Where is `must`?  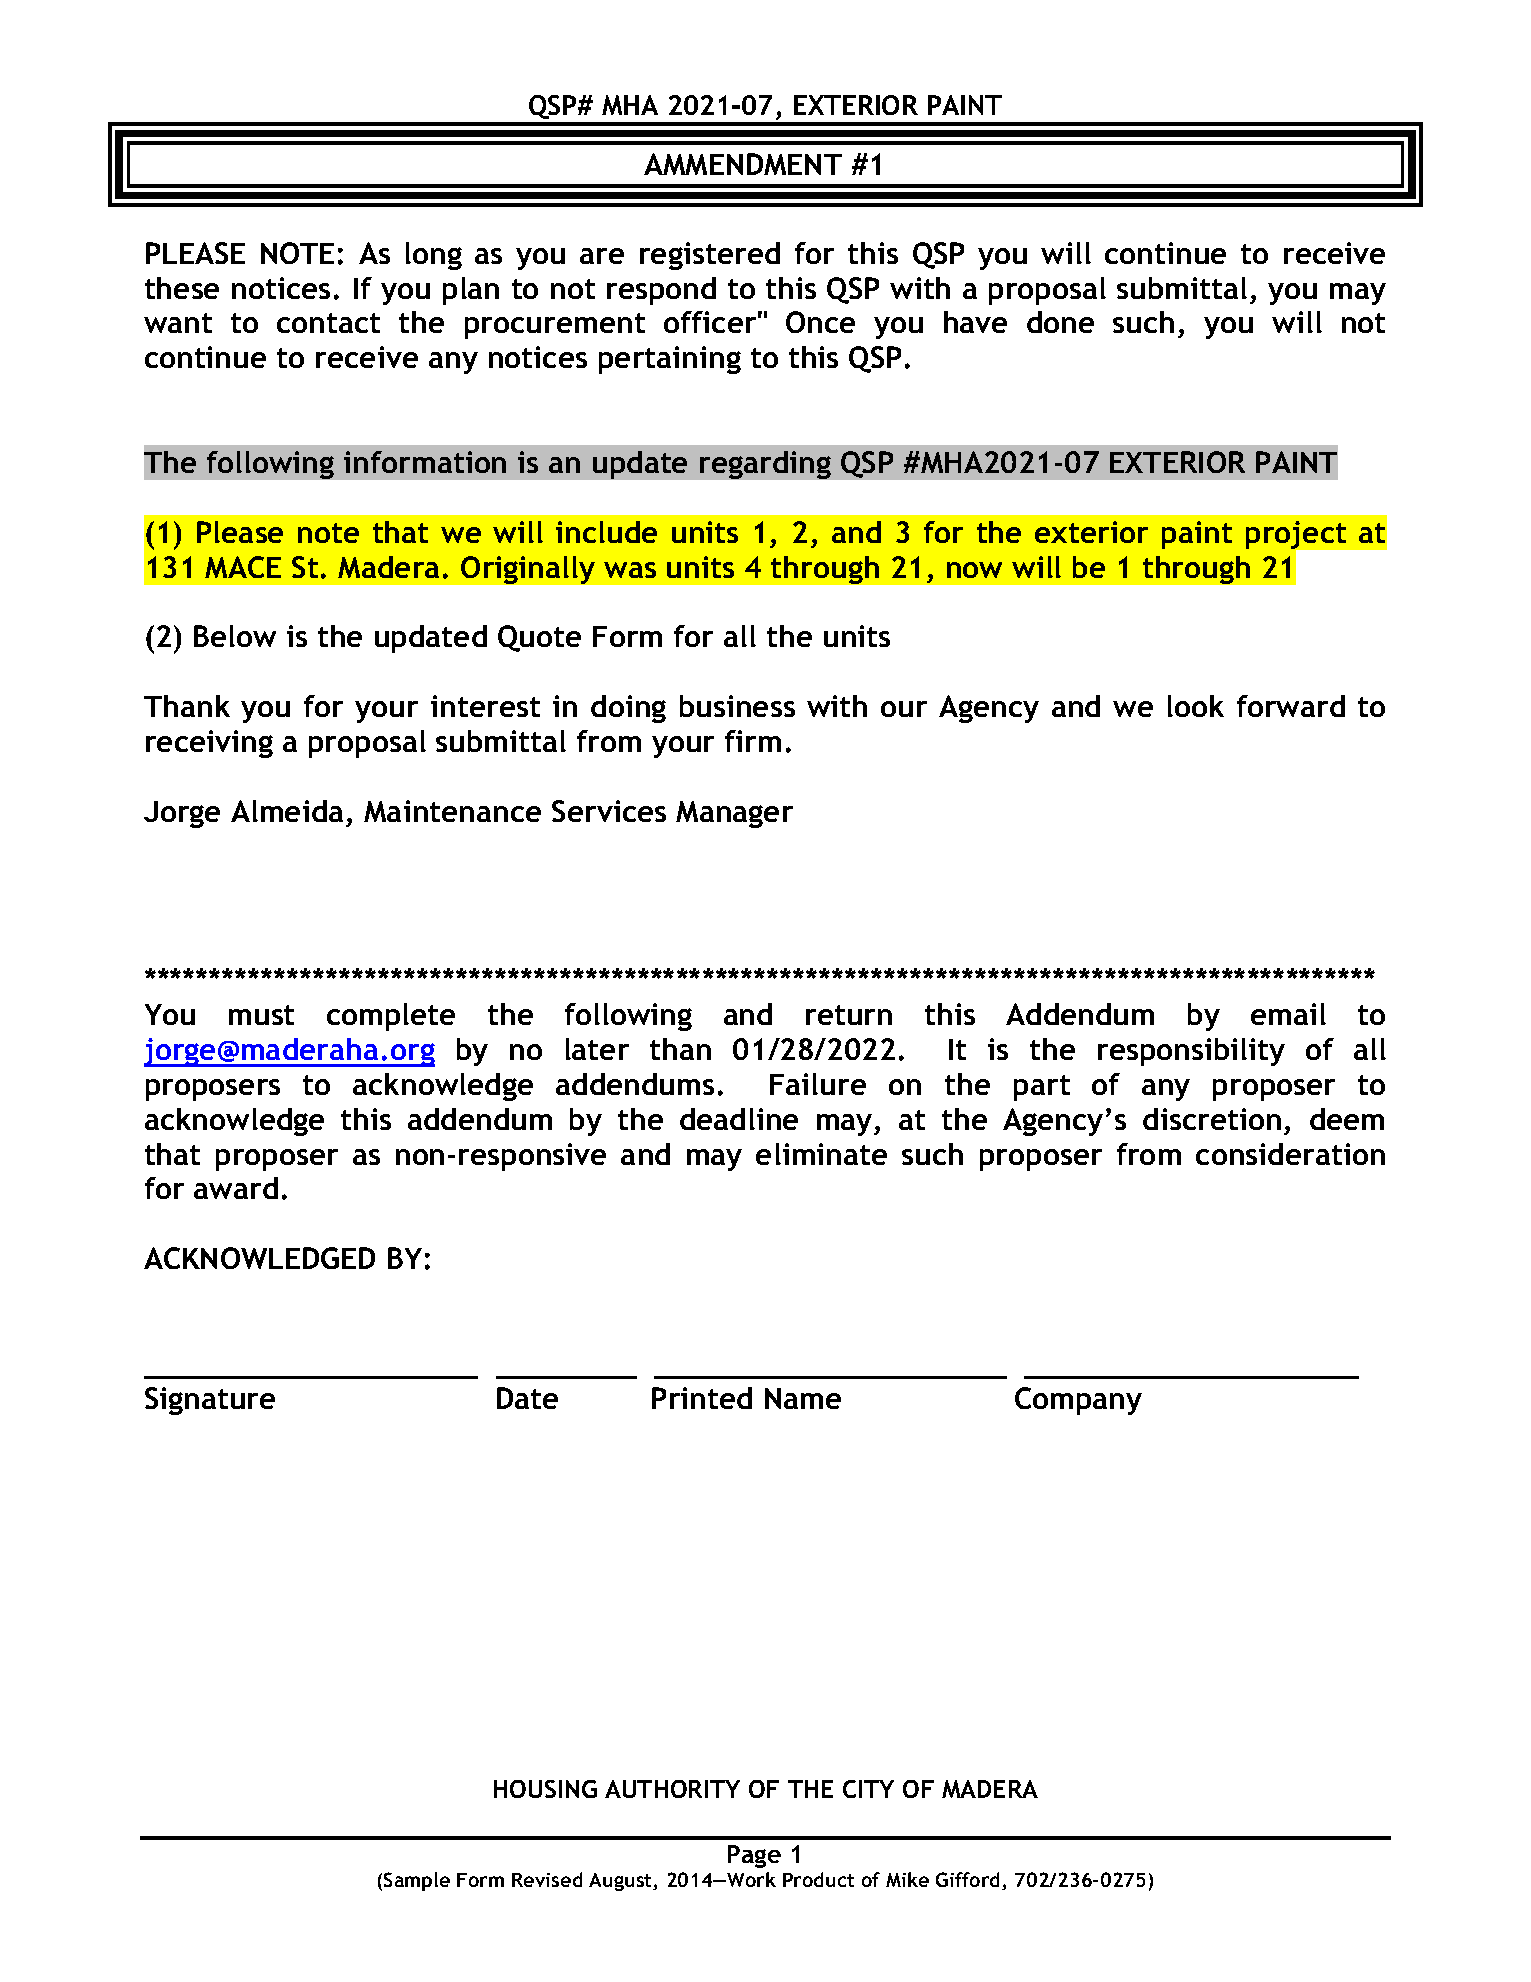 must is located at coordinates (261, 1015).
